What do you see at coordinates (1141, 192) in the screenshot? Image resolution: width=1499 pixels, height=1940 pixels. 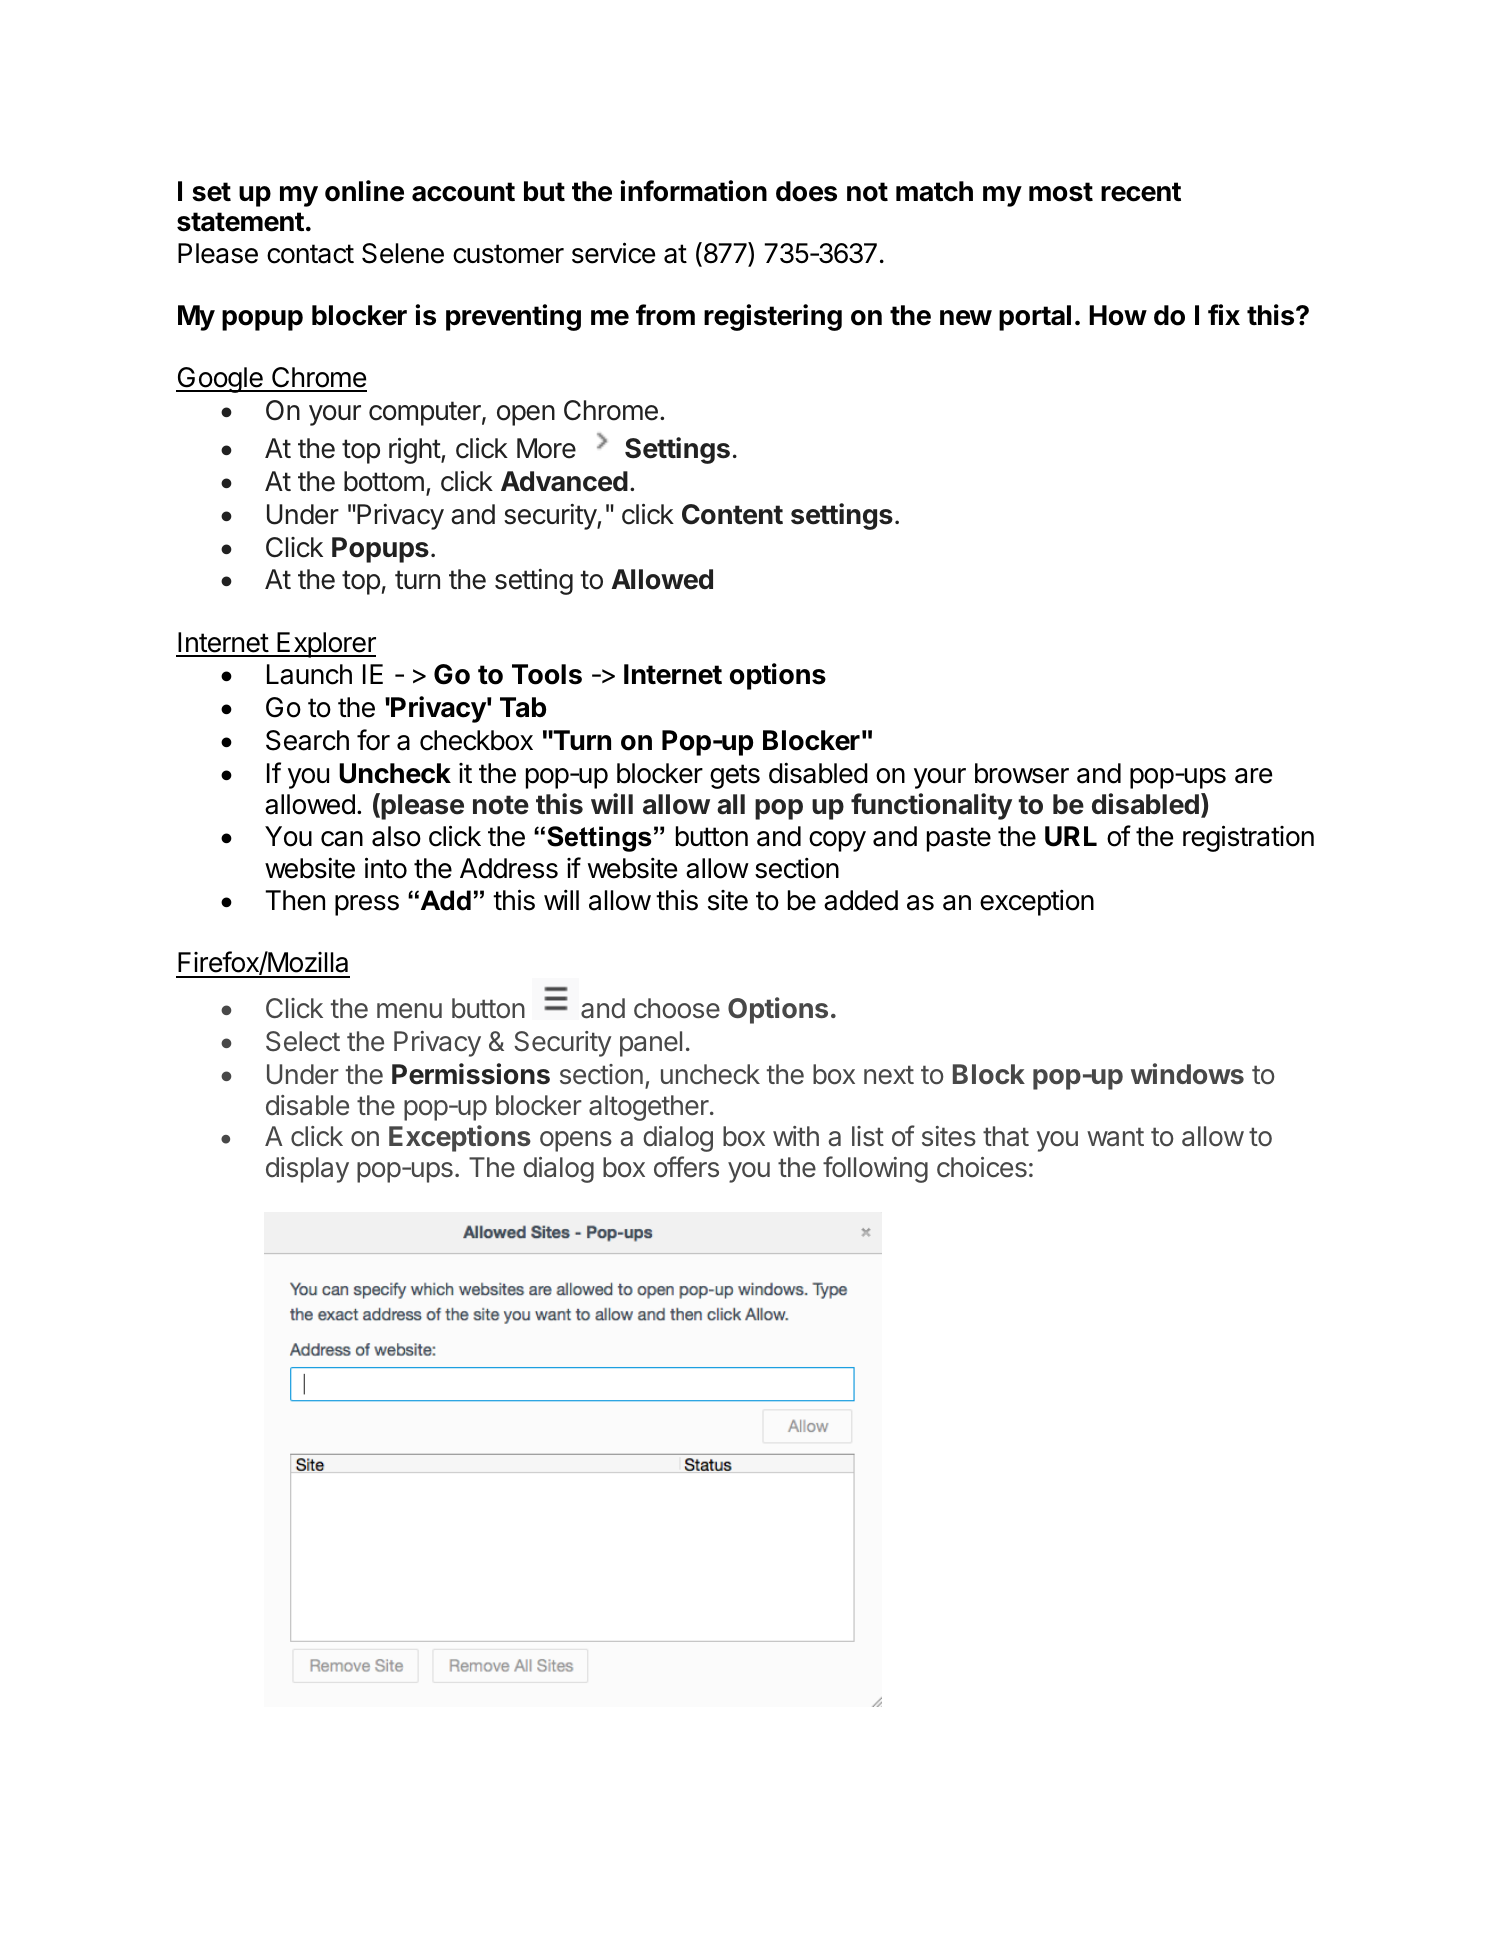 I see `recent` at bounding box center [1141, 192].
